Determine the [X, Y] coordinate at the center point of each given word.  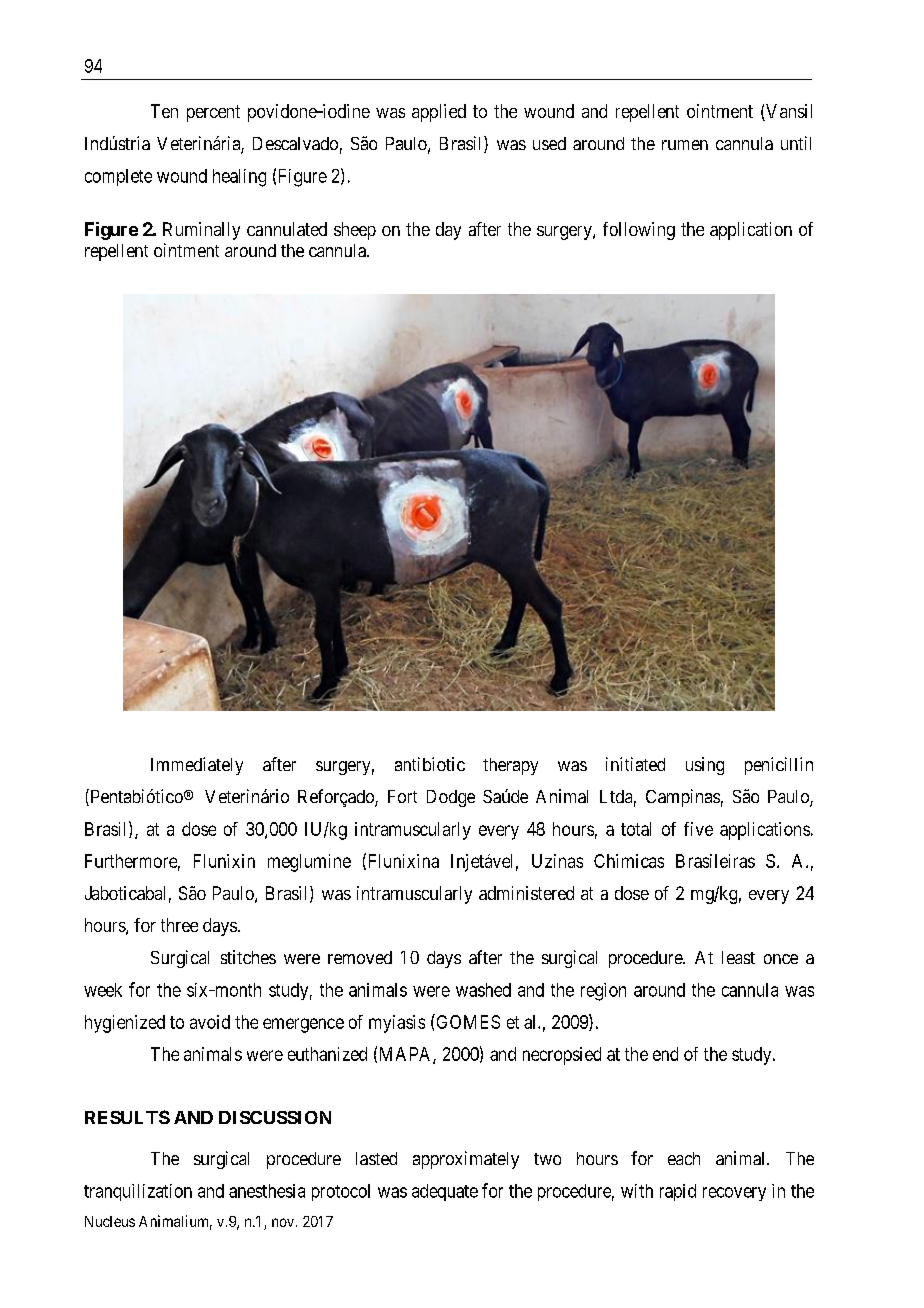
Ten [164, 111]
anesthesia [267, 1191]
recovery [734, 1194]
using [705, 766]
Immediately [197, 766]
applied [439, 113]
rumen [685, 145]
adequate [445, 1192]
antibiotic [430, 764]
